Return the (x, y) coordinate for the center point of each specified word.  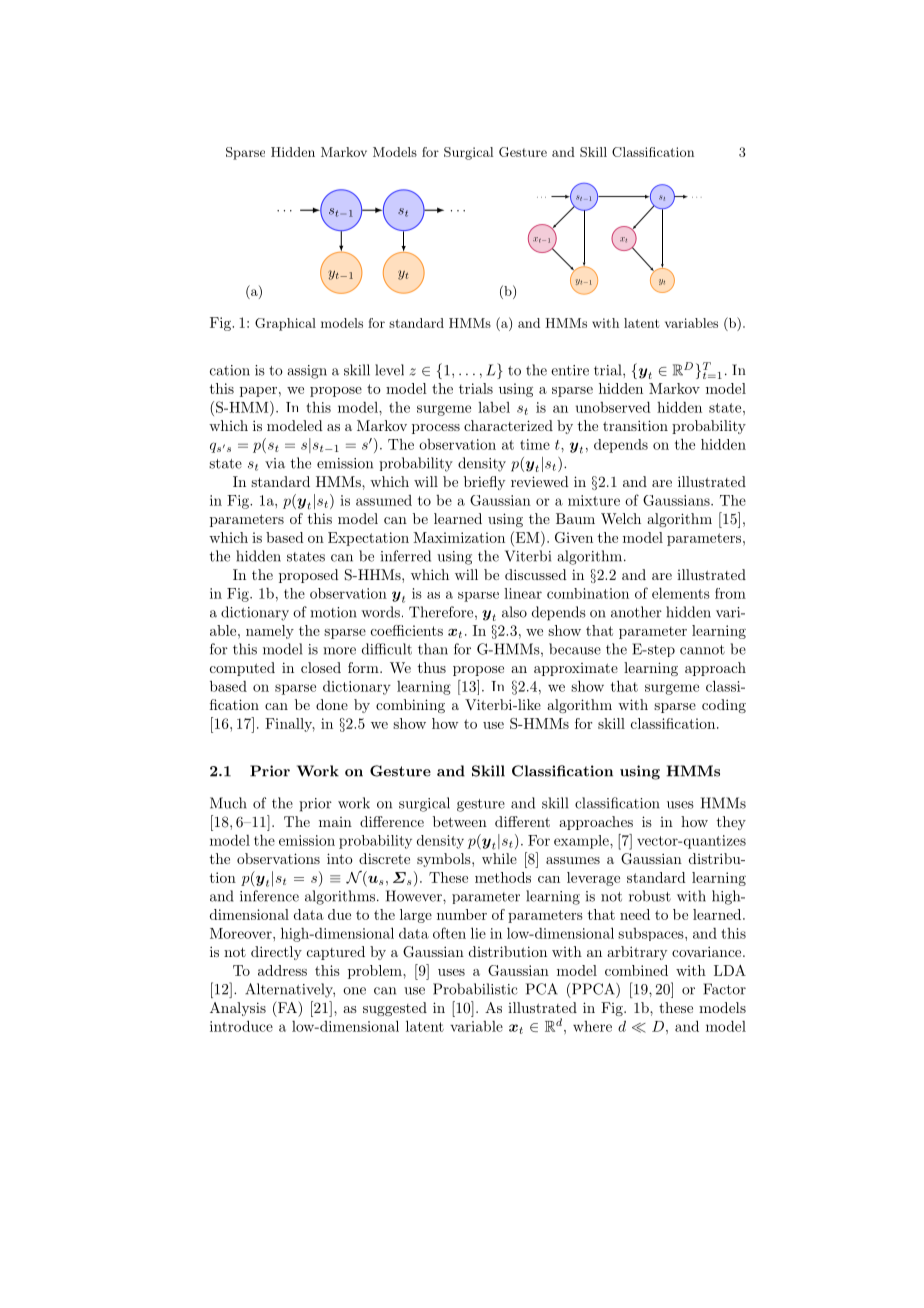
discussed (536, 574)
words (380, 612)
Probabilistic (475, 989)
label (494, 407)
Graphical (285, 324)
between (460, 821)
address (282, 970)
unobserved (613, 407)
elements (681, 593)
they (731, 823)
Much (228, 803)
